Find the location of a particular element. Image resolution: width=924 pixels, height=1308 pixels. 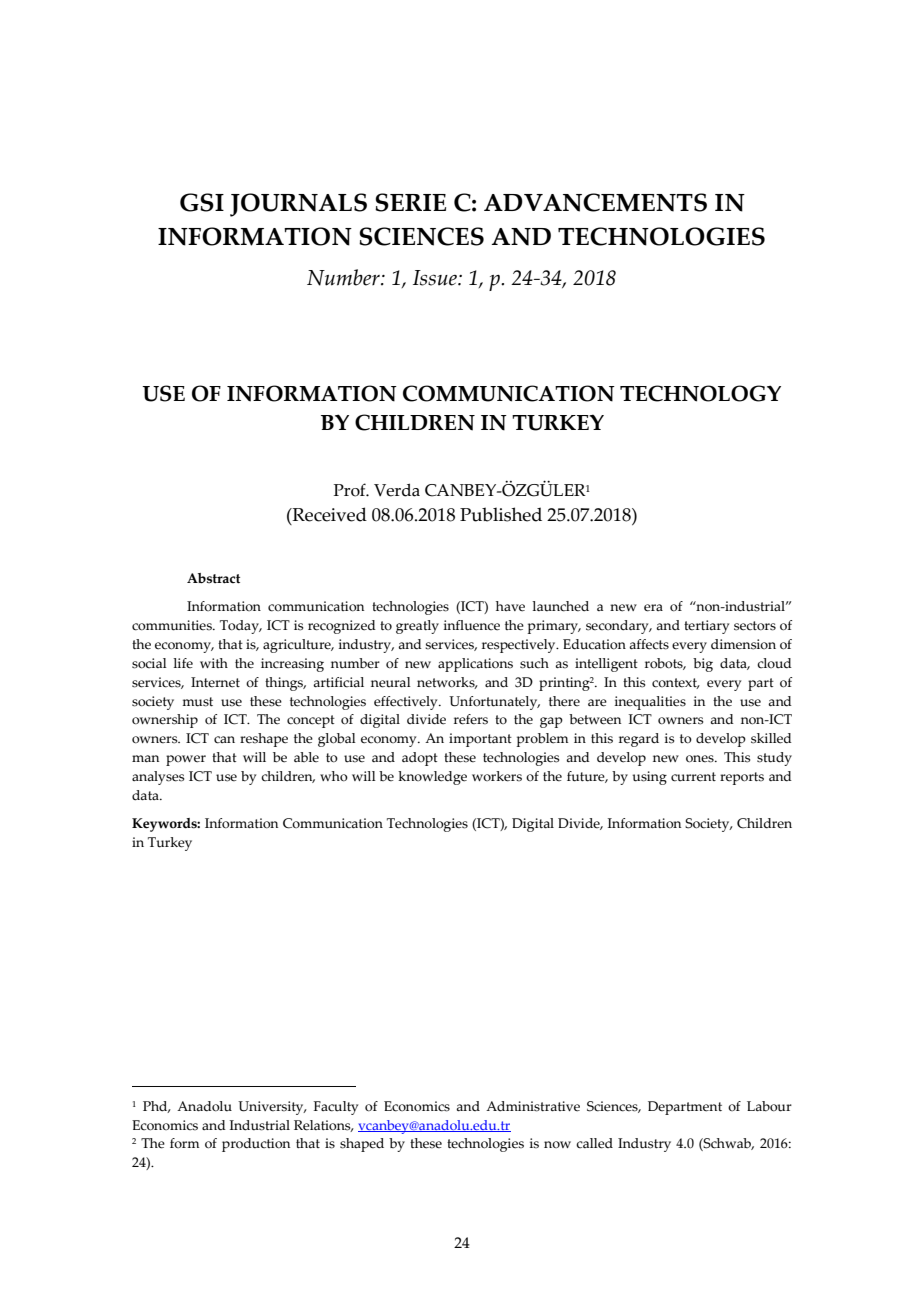

workers is located at coordinates (497, 776).
